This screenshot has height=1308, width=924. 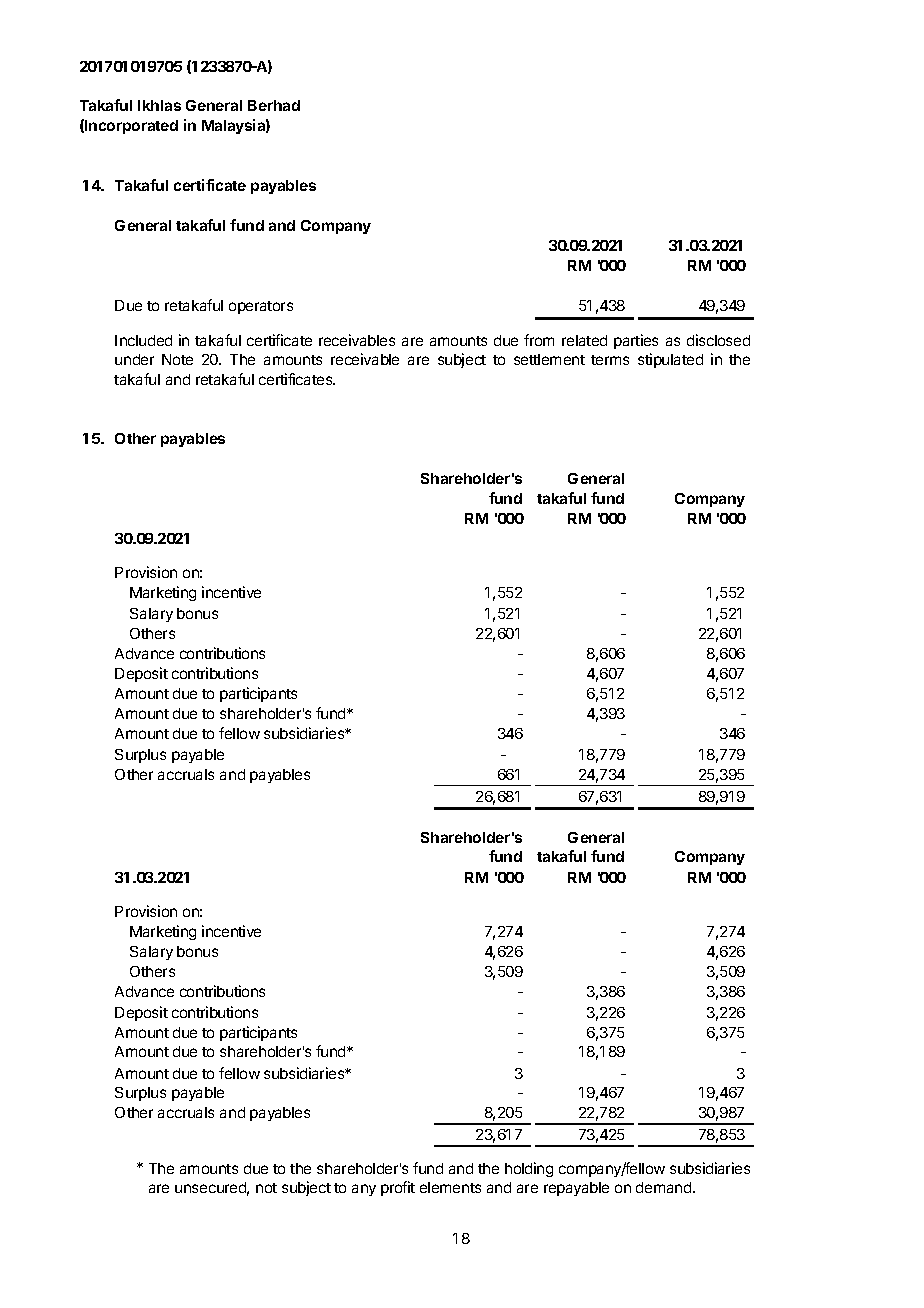 I want to click on from, so click(x=539, y=340).
